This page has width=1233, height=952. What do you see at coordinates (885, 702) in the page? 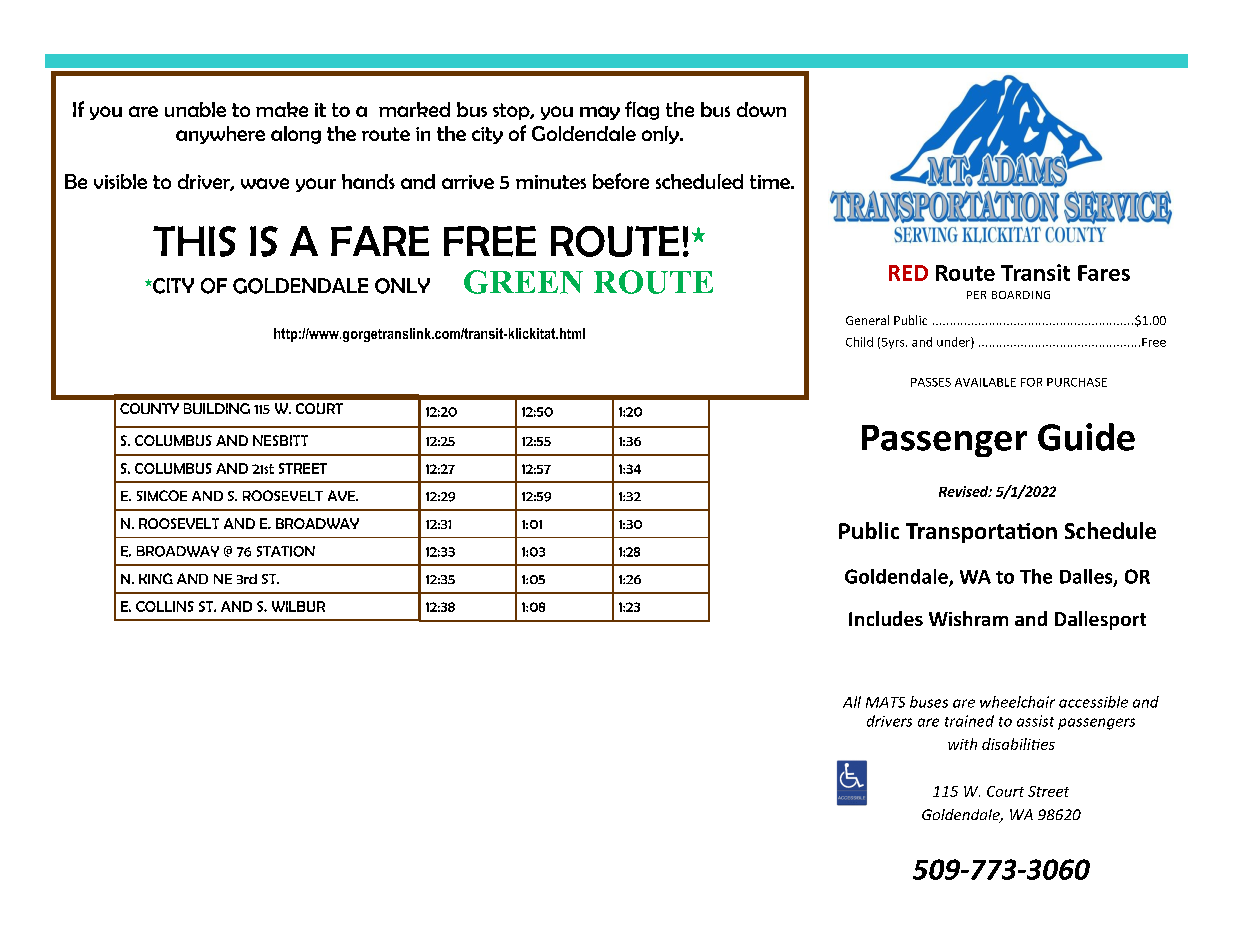
I see `MATS` at bounding box center [885, 702].
